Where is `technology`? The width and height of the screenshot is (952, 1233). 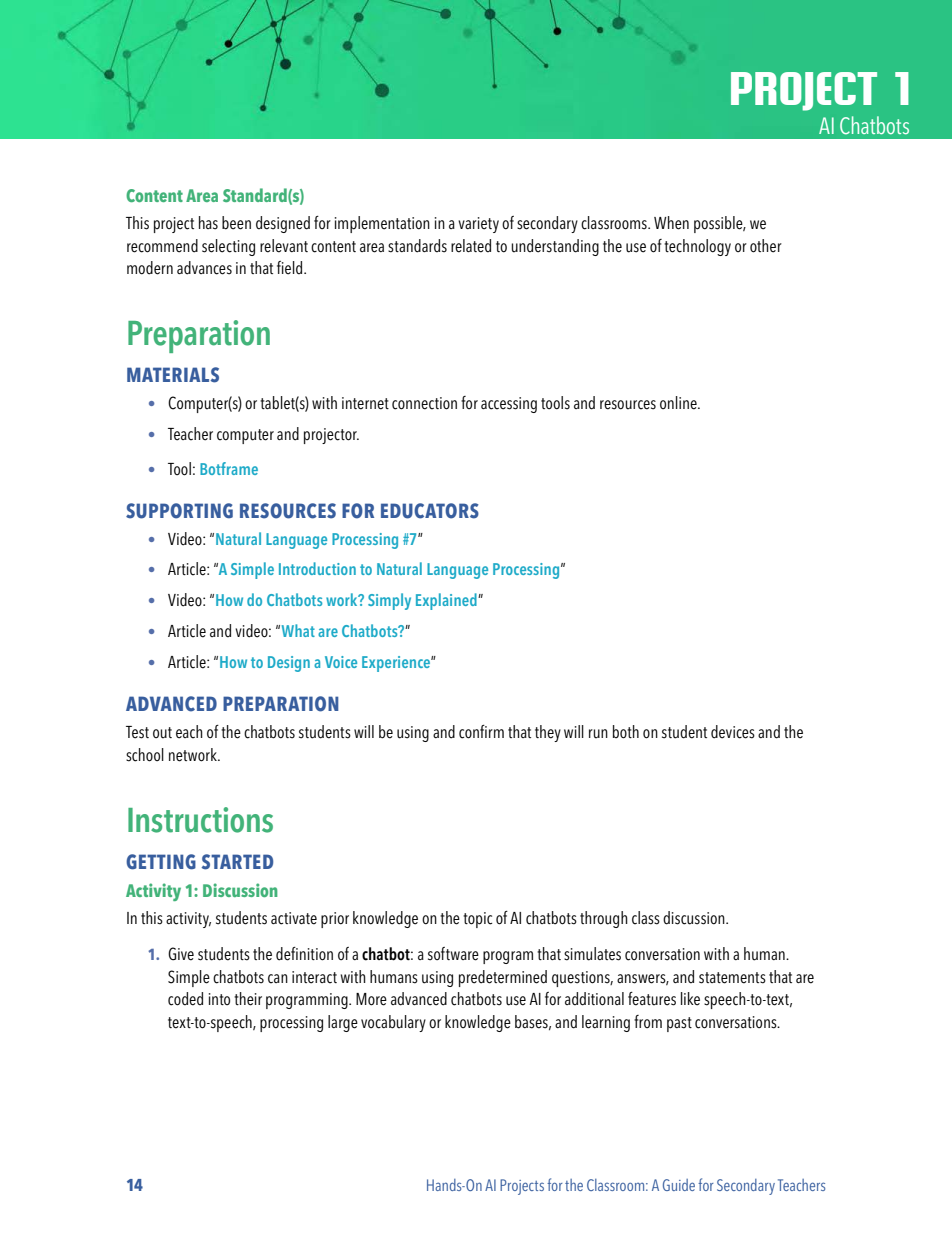
technology is located at coordinates (697, 247).
